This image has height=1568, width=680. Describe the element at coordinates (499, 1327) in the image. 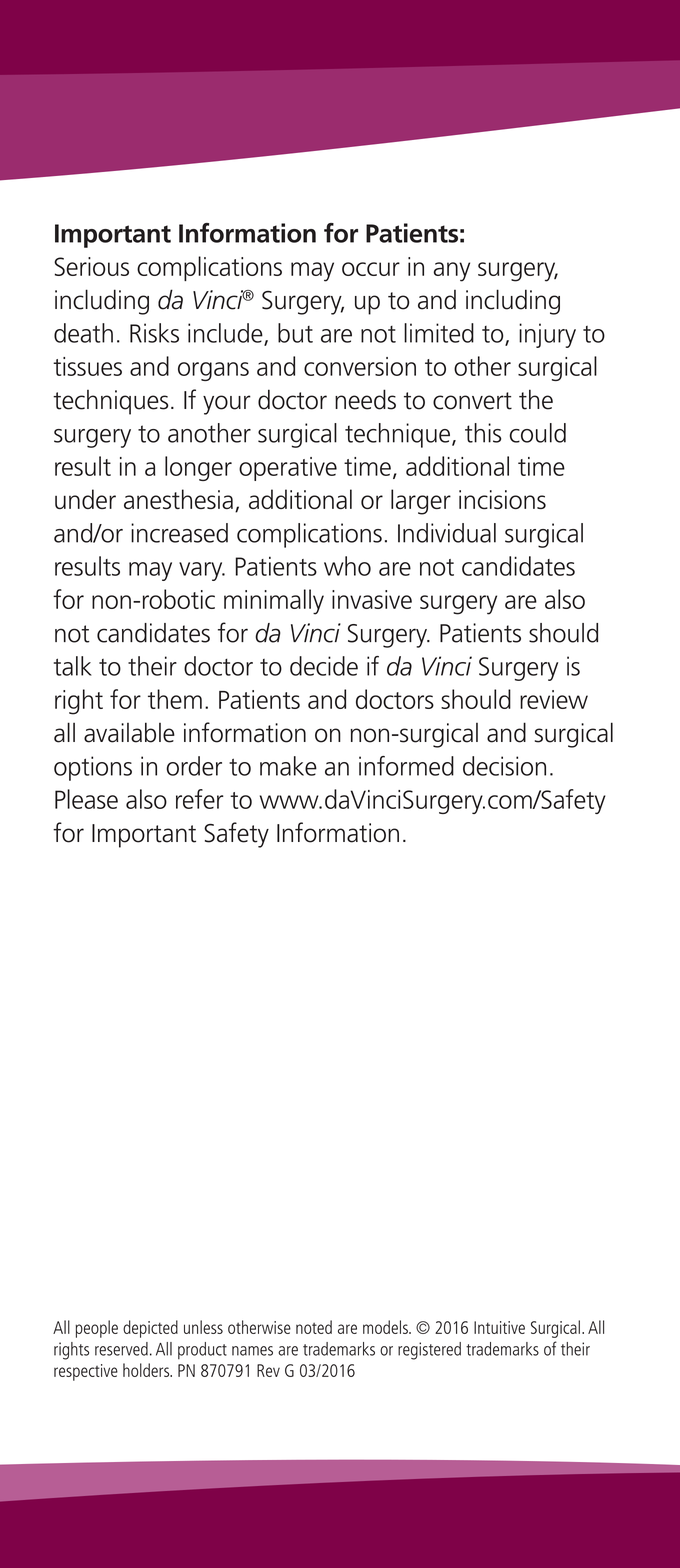

I see `Intuitive` at that location.
